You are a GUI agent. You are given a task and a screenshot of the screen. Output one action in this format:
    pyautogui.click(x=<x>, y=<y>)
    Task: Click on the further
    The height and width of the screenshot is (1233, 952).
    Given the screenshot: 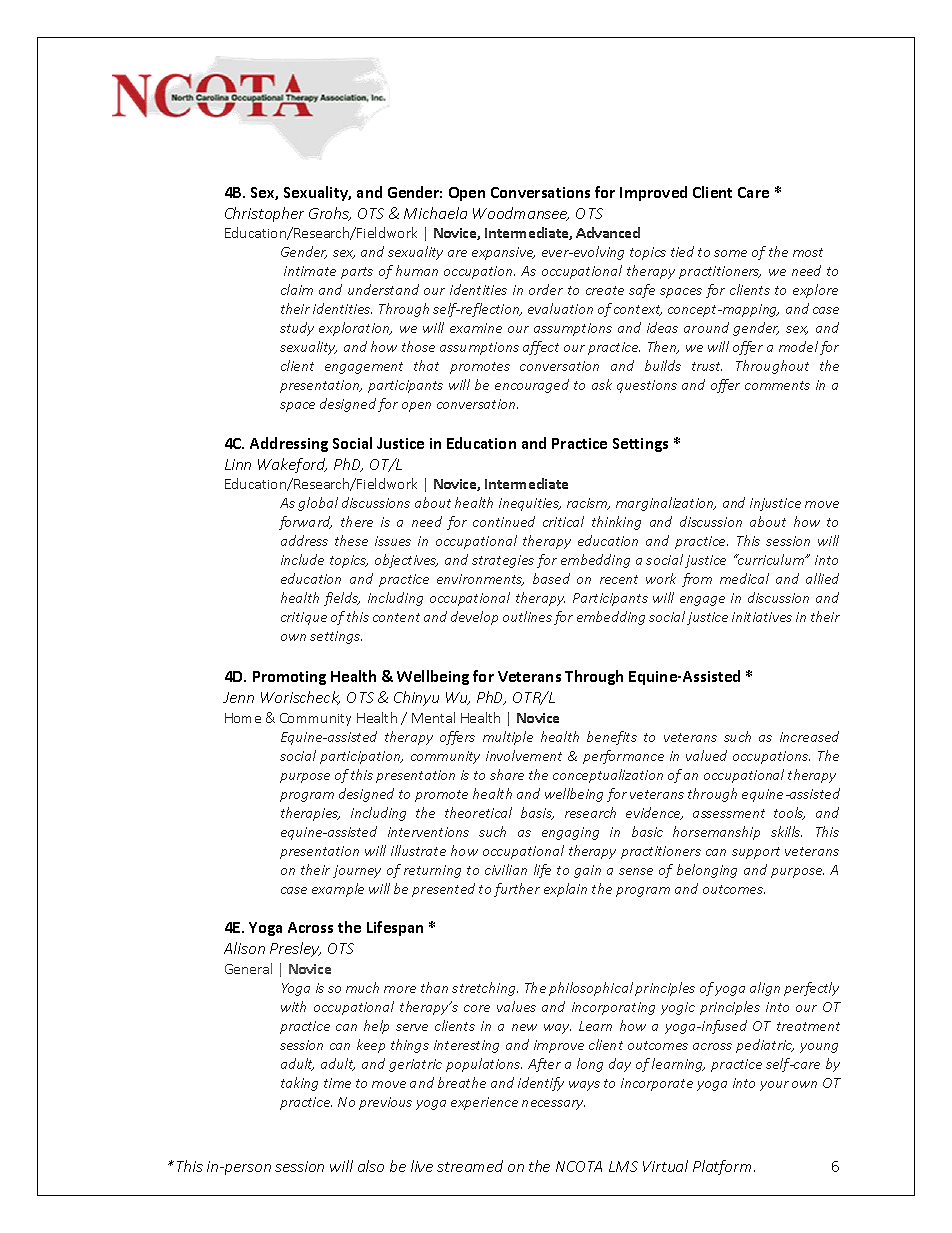 What is the action you would take?
    pyautogui.click(x=517, y=890)
